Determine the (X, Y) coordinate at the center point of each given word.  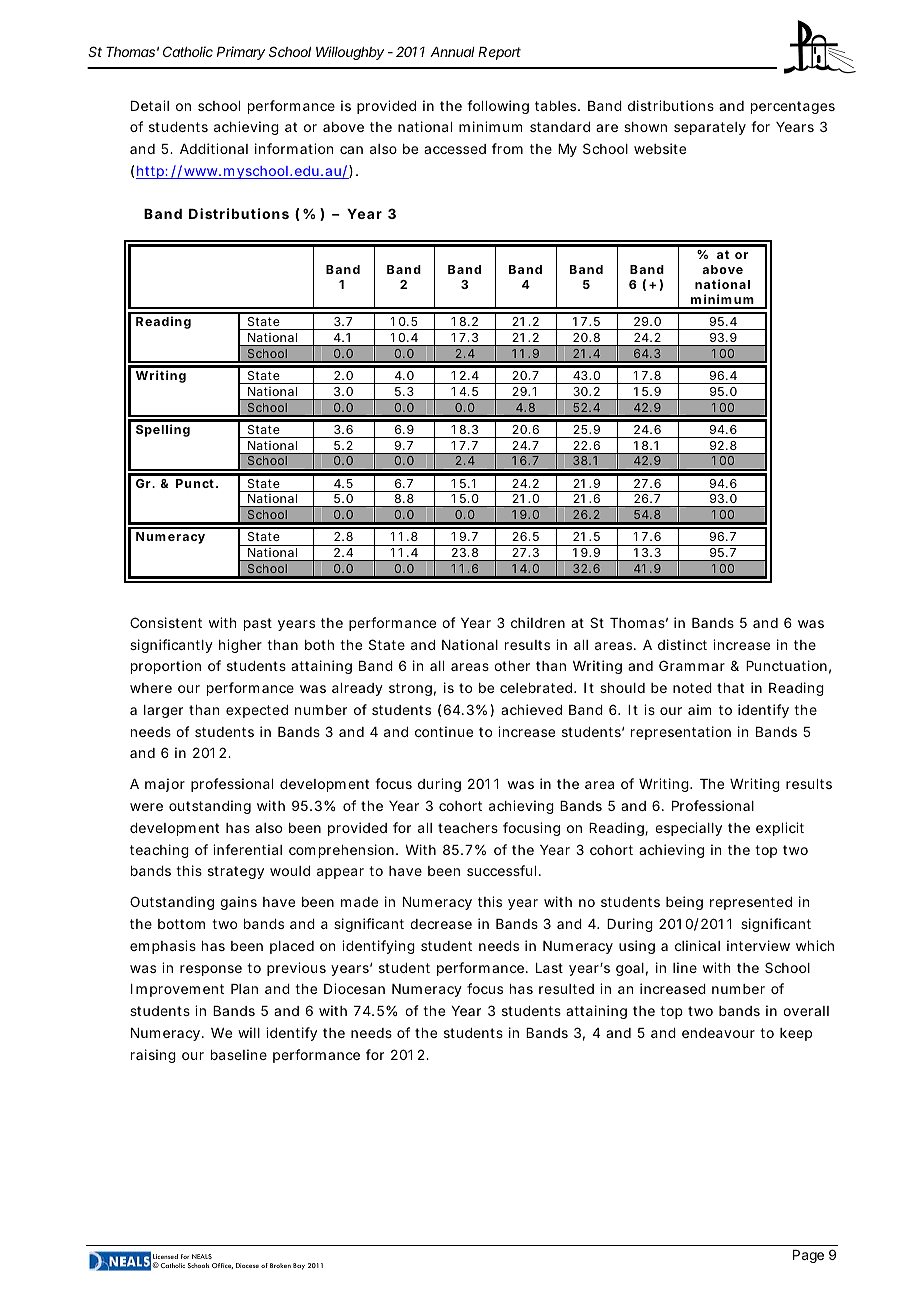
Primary (241, 53)
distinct (682, 644)
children (538, 622)
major (165, 785)
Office (222, 1266)
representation (681, 733)
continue (444, 731)
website (660, 148)
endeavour (718, 1033)
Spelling (163, 430)
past (258, 624)
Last (549, 968)
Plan (244, 989)
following (498, 107)
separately (710, 128)
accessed (455, 149)
